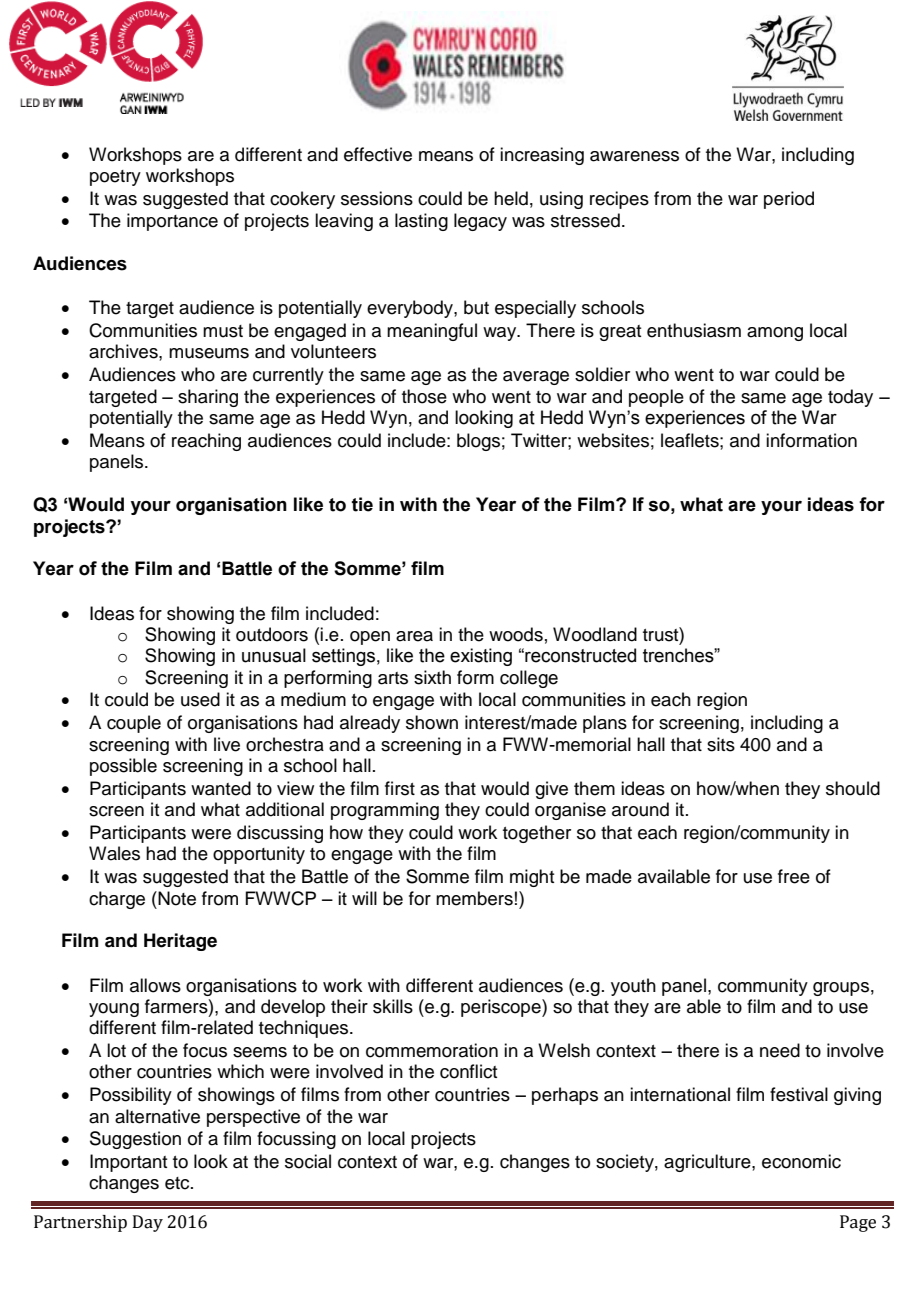  I want to click on sharing, so click(208, 398).
